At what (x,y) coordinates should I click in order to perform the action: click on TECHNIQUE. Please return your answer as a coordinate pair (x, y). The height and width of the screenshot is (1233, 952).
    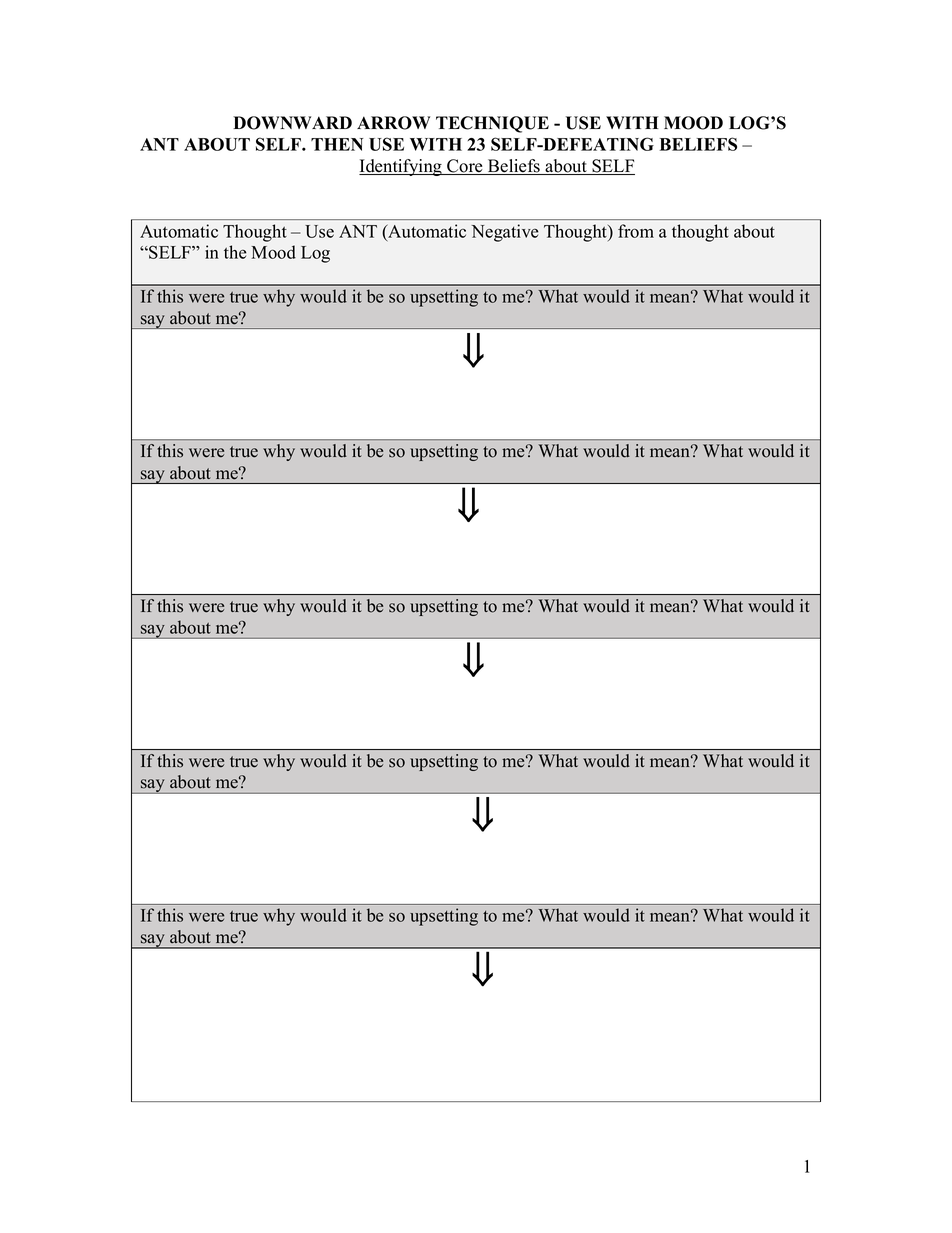
    Looking at the image, I should click on (492, 124).
